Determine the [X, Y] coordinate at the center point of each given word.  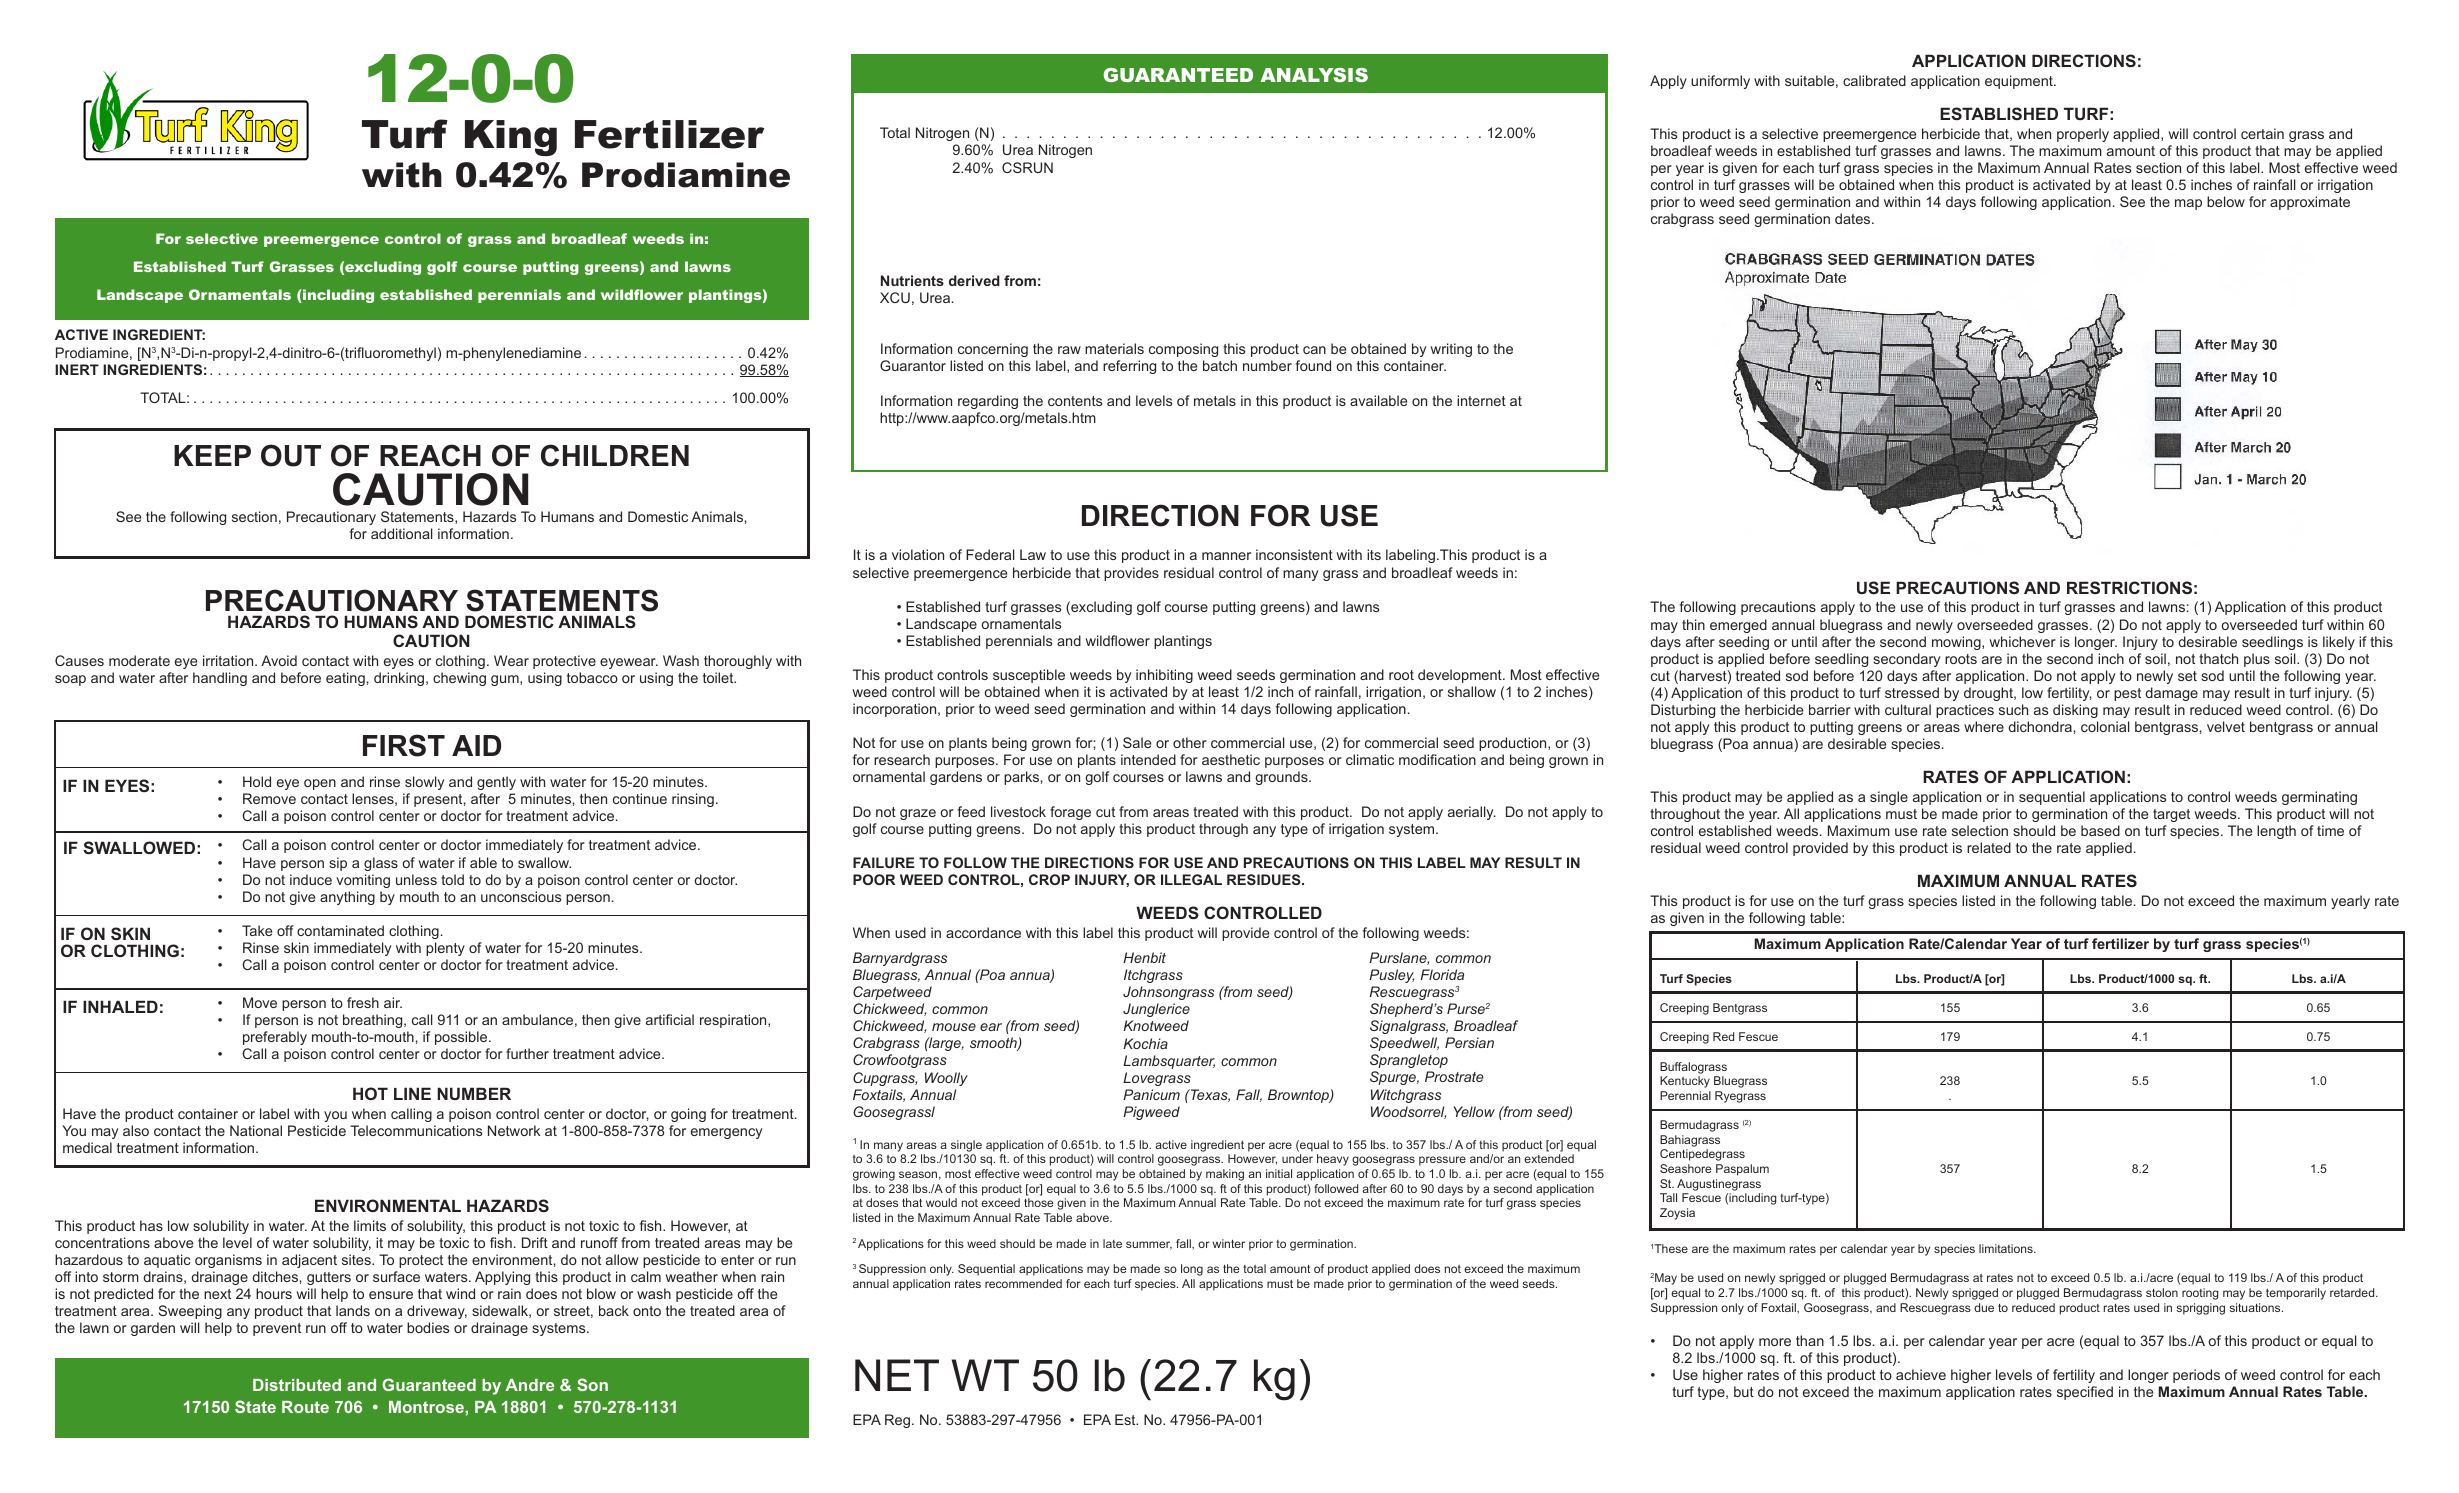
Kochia [1145, 1043]
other [1190, 742]
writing [1451, 350]
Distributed [297, 1385]
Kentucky [1685, 1082]
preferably [275, 1038]
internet [1481, 400]
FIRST [404, 745]
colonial [2105, 726]
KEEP [212, 455]
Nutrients [912, 280]
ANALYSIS [1314, 75]
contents [1075, 401]
